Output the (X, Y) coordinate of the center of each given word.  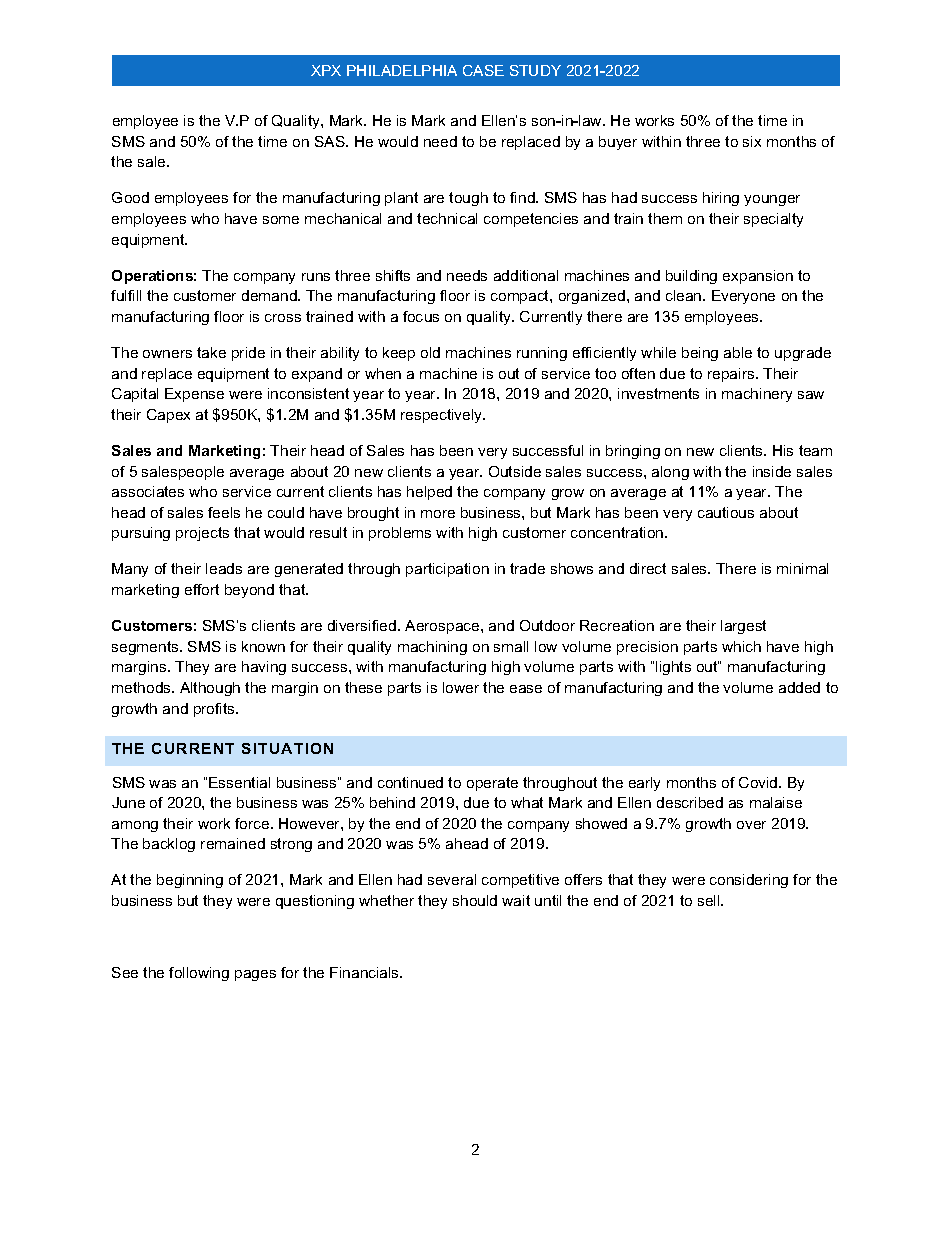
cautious (726, 512)
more (438, 514)
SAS (331, 141)
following (199, 974)
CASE (483, 70)
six (752, 141)
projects (202, 534)
